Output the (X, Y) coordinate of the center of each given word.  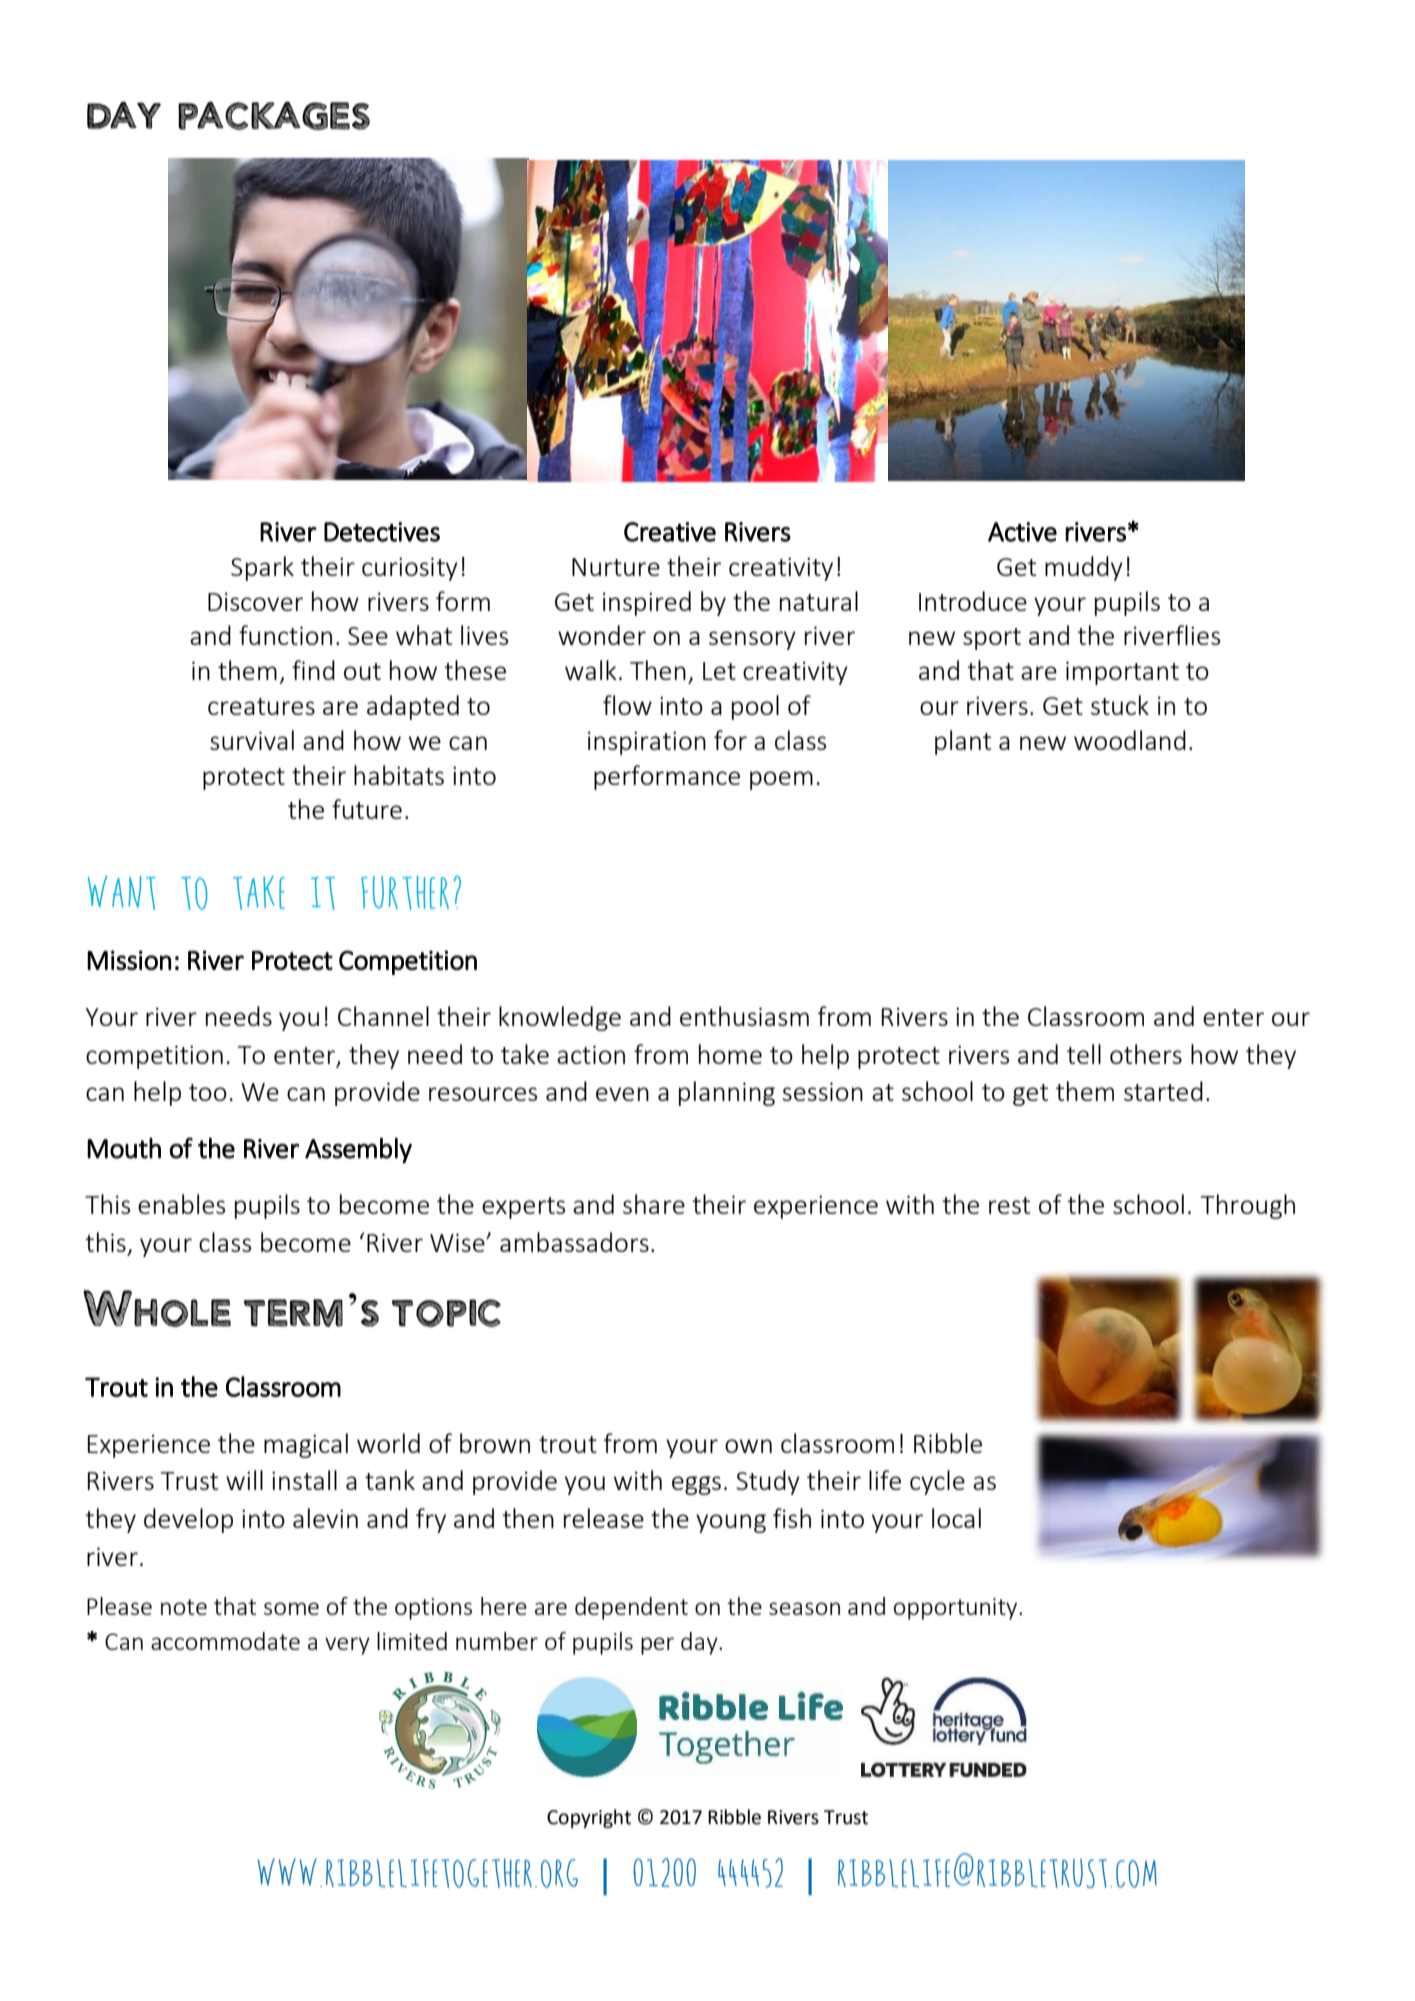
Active (1022, 532)
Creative (670, 532)
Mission (129, 960)
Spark (262, 568)
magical (306, 1445)
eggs (696, 1485)
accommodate (225, 1641)
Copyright (589, 1818)
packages (274, 116)
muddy (1084, 568)
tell (1084, 1054)
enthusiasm (744, 1016)
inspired (647, 603)
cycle (937, 1482)
